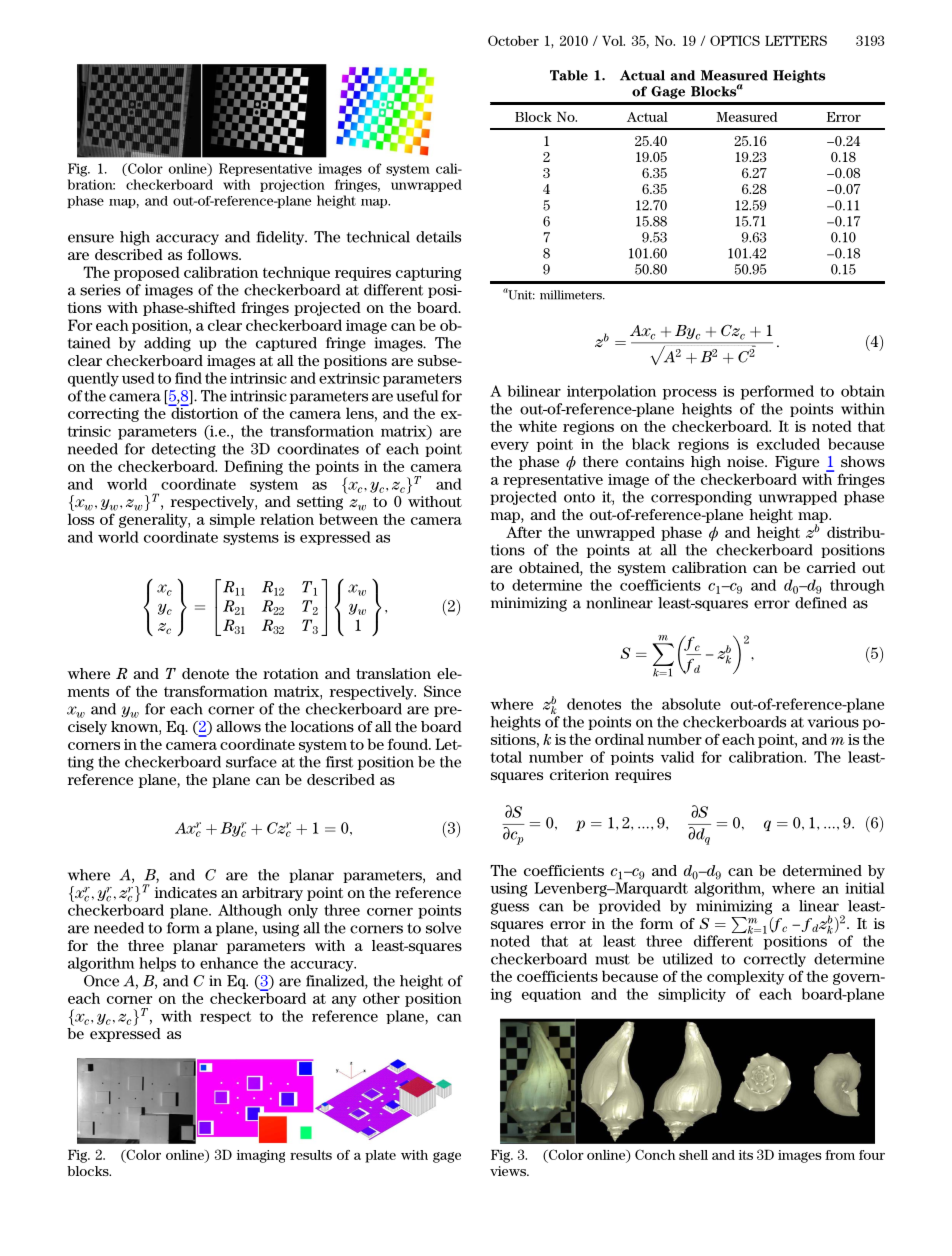 Image resolution: width=952 pixels, height=1256 pixels. I want to click on its, so click(746, 1155).
